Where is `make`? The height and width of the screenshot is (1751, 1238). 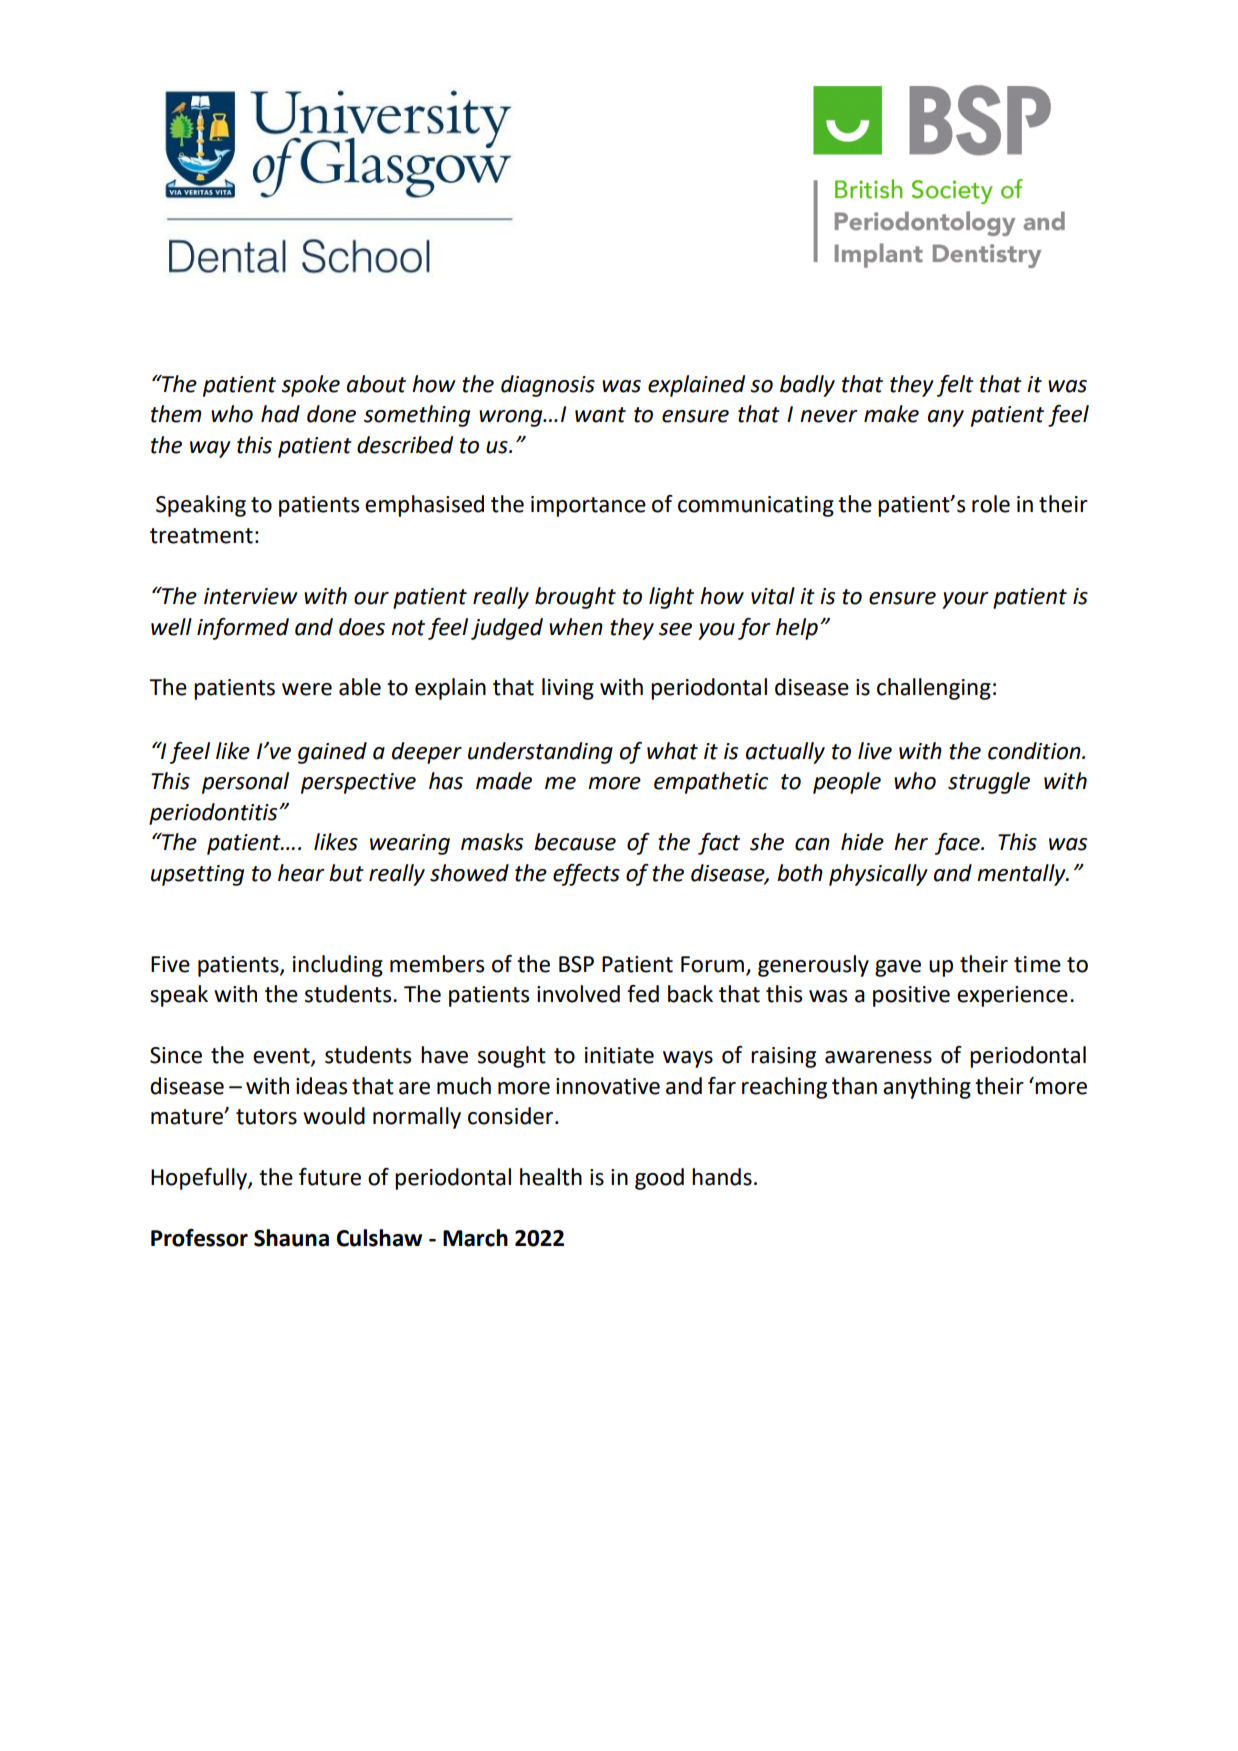
make is located at coordinates (891, 414).
